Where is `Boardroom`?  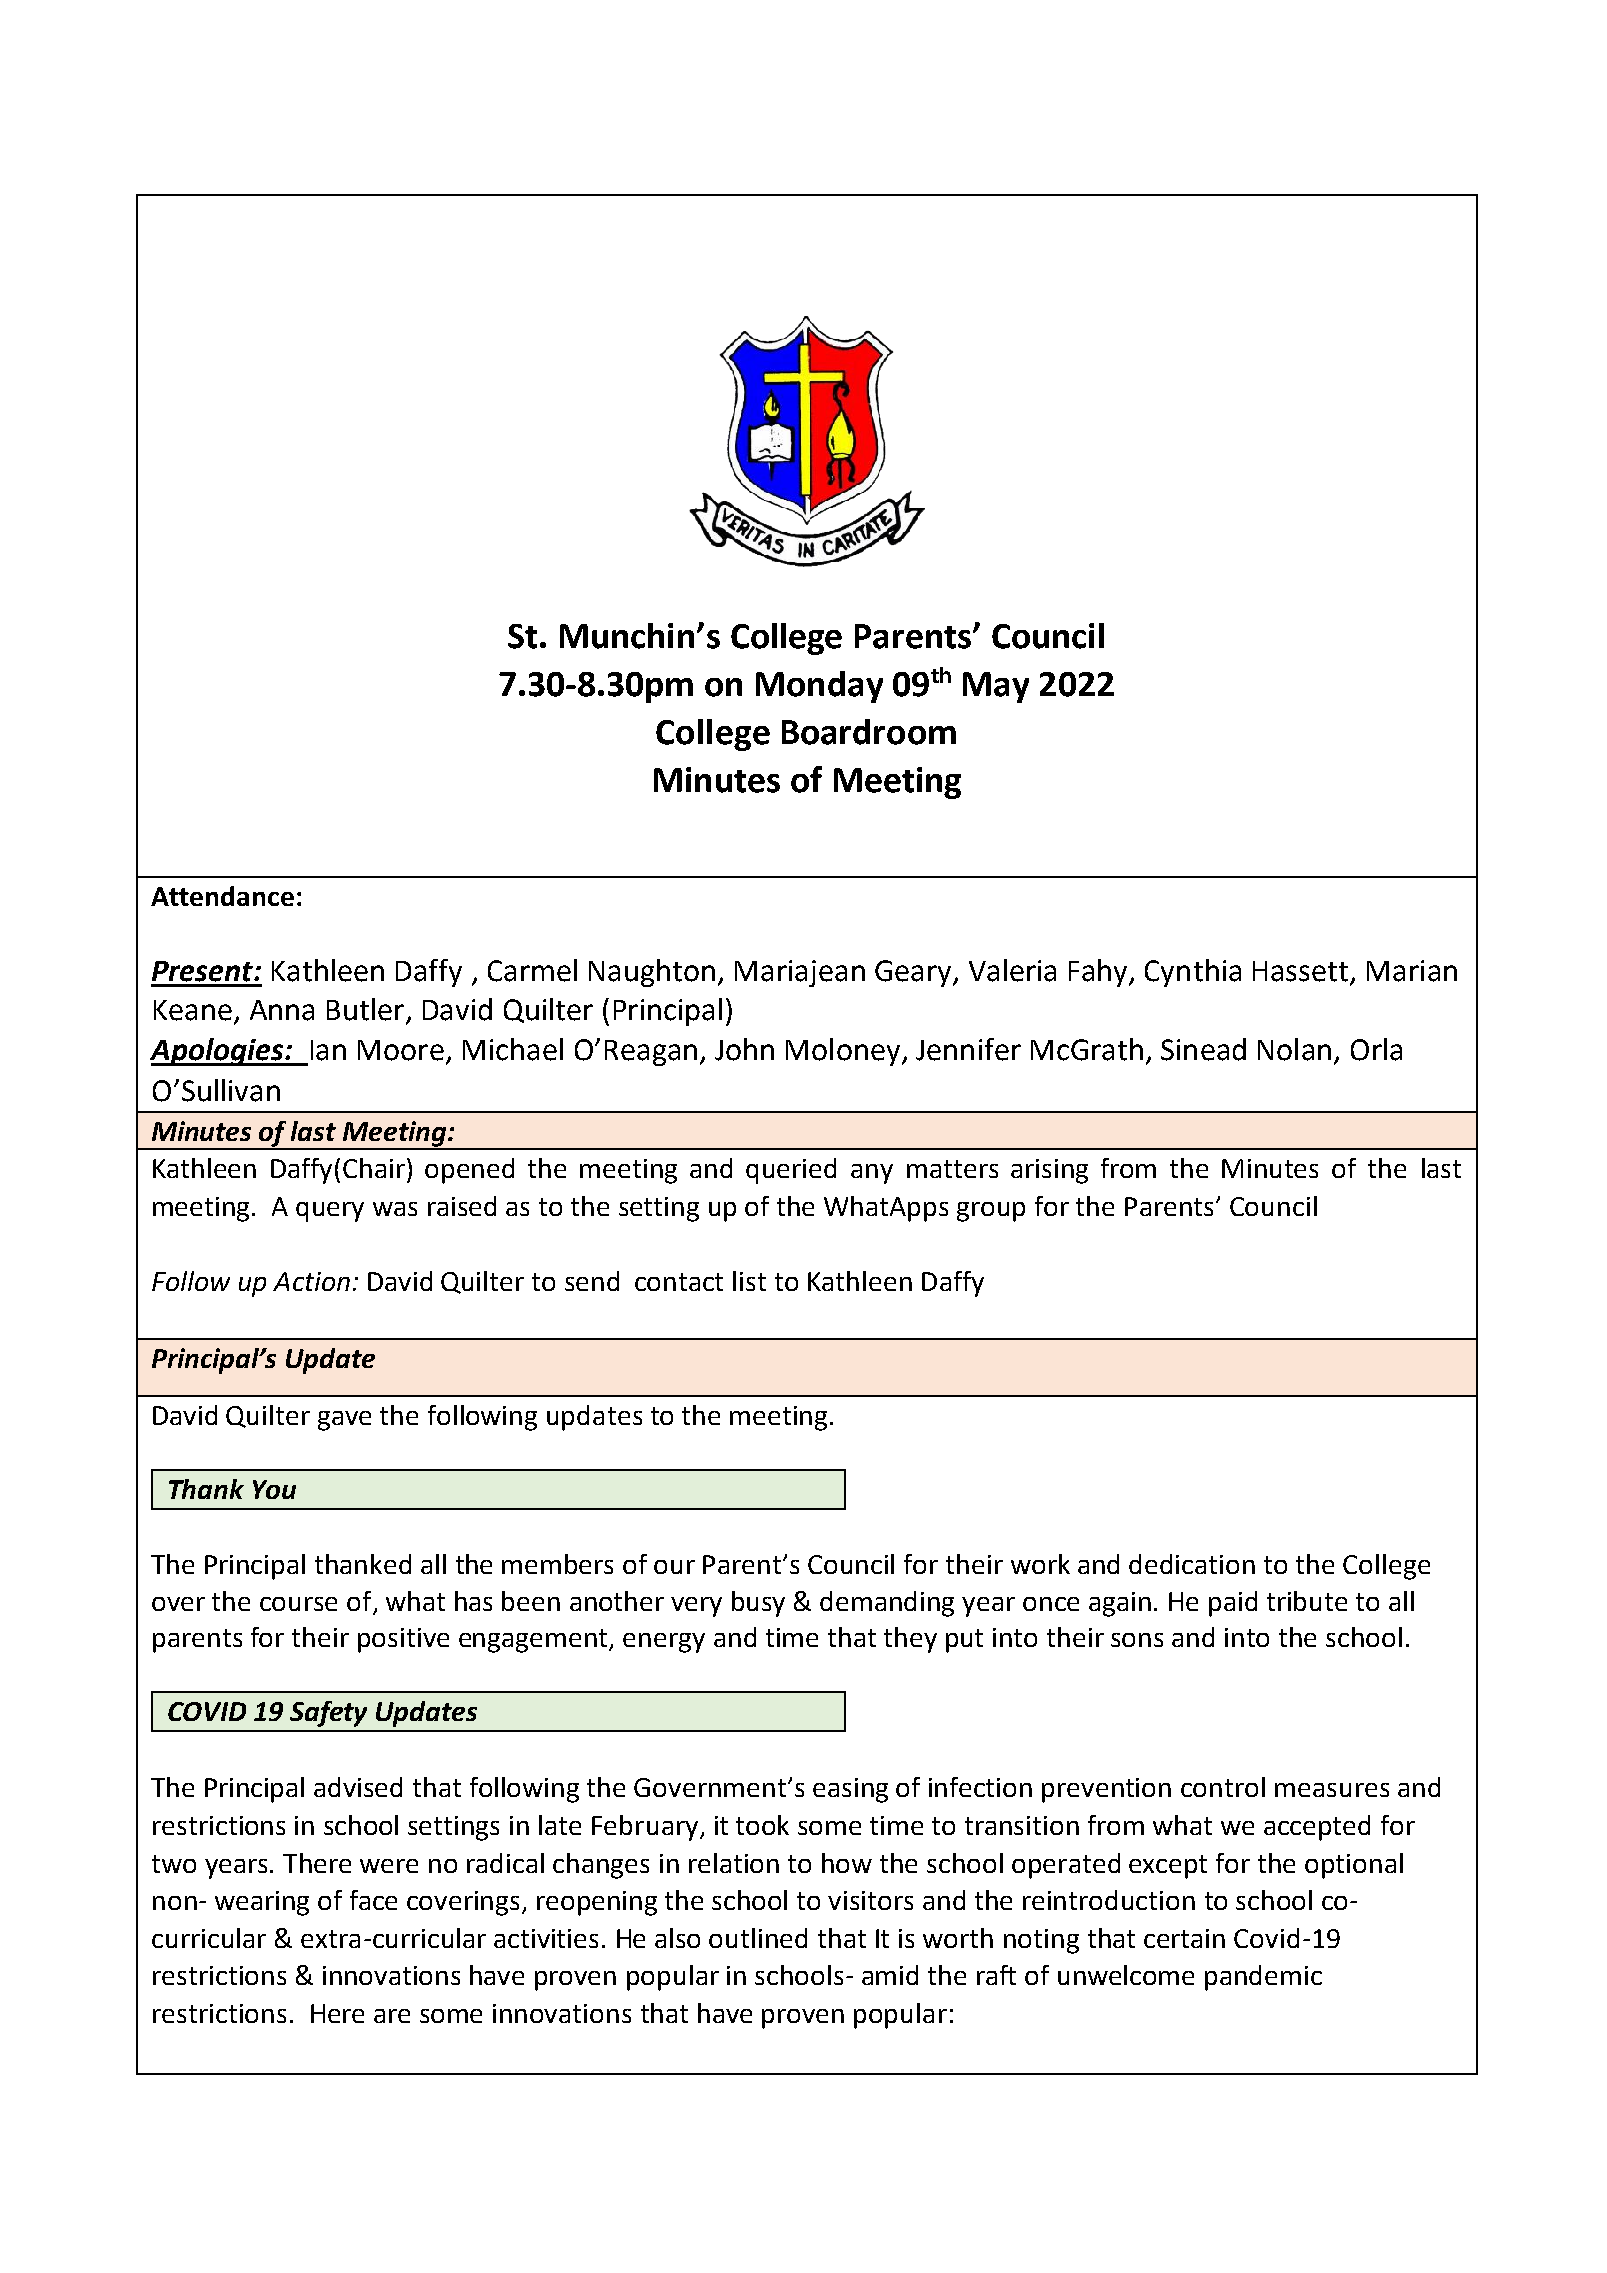
Boardroom is located at coordinates (869, 732).
